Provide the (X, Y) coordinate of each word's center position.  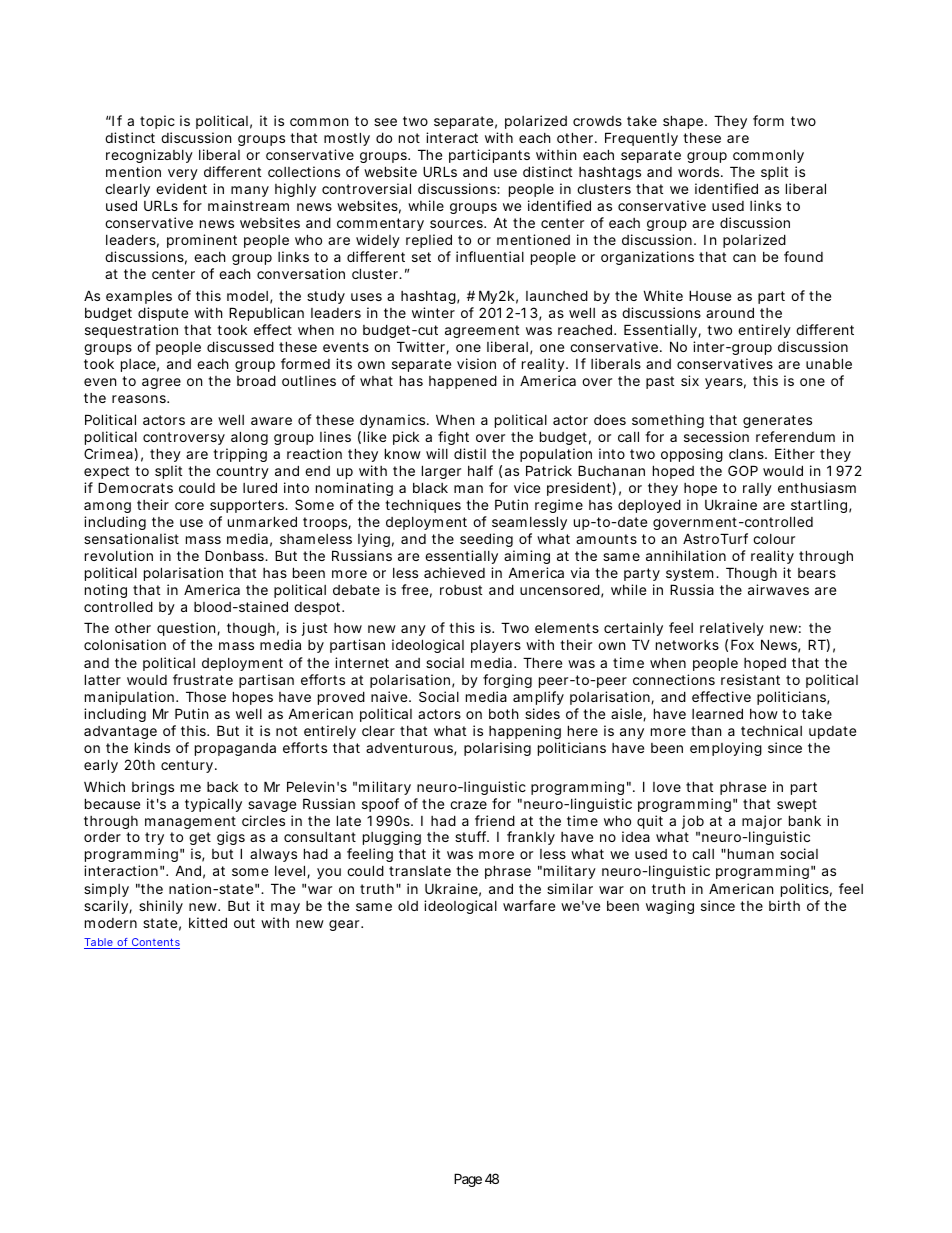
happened (463, 382)
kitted (208, 922)
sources (458, 224)
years (725, 383)
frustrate (203, 679)
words (700, 171)
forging (507, 681)
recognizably (149, 156)
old (408, 906)
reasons (140, 399)
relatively (734, 631)
